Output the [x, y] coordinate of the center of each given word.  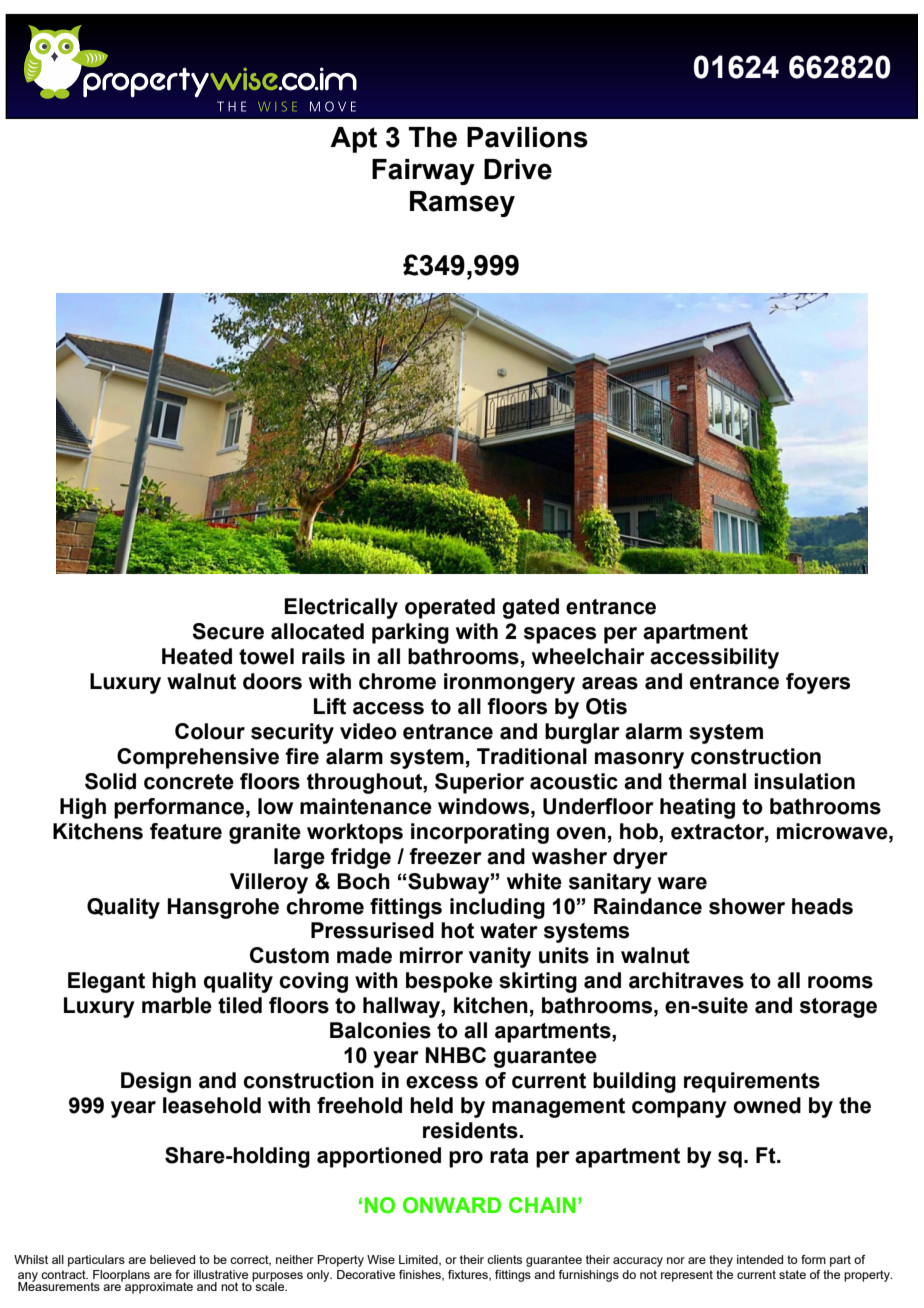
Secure [228, 631]
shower [747, 906]
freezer [445, 856]
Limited [419, 1260]
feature [186, 831]
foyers [818, 683]
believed [172, 1259]
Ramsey [462, 204]
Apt [353, 140]
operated [450, 608]
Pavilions [527, 137]
